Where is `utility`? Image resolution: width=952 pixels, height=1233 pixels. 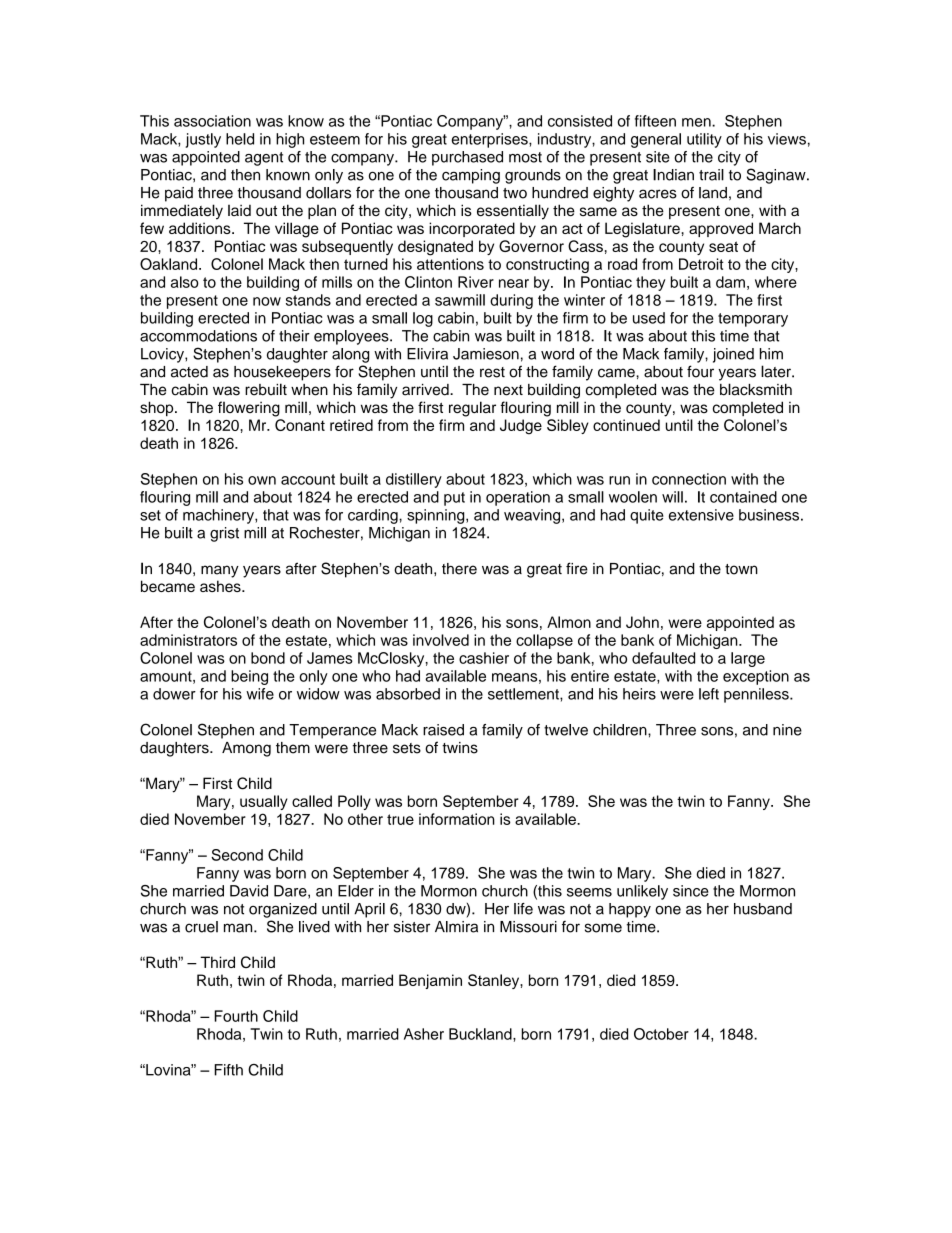
utility is located at coordinates (704, 140).
